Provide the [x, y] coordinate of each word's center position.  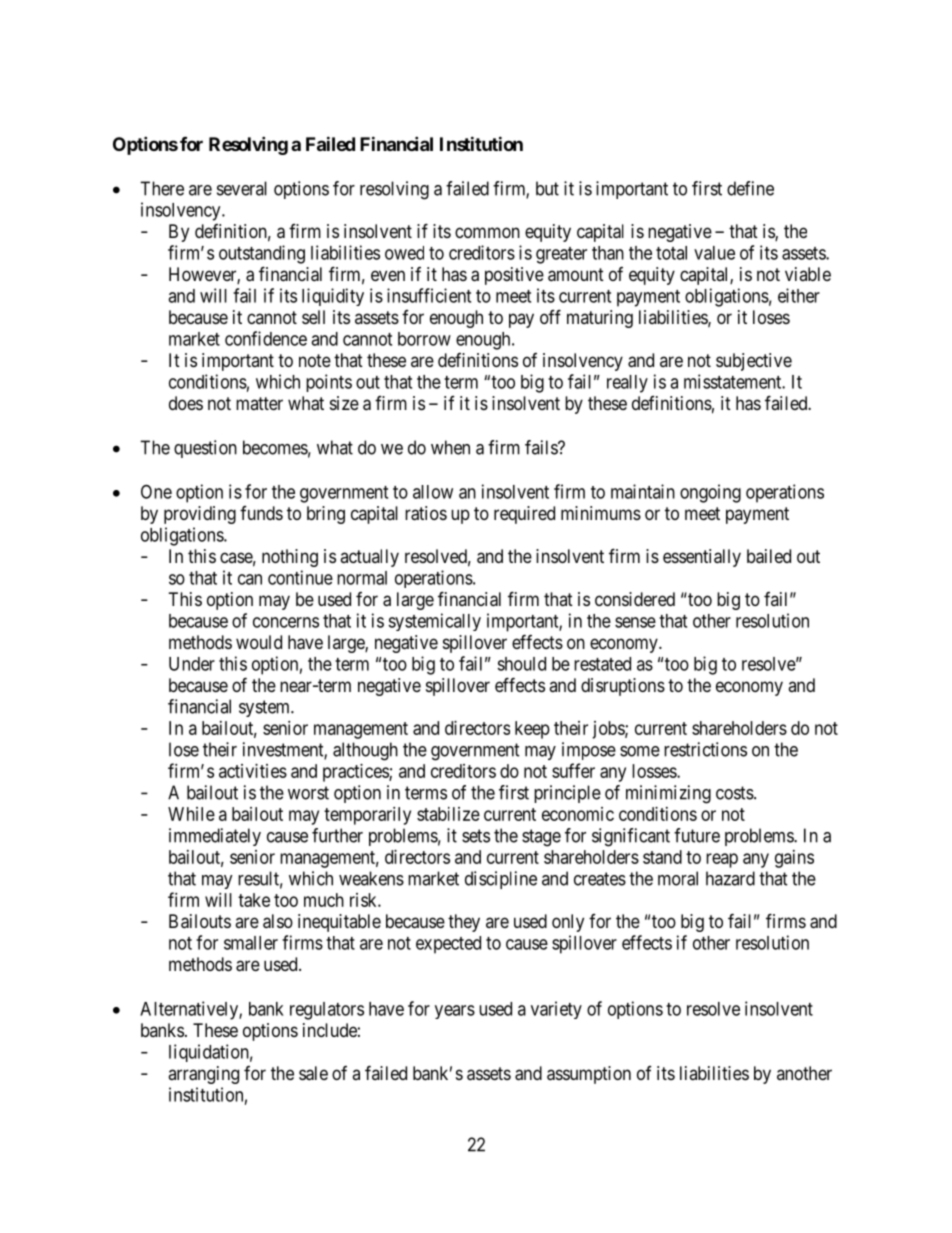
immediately [215, 837]
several [242, 188]
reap [722, 860]
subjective [754, 362]
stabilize [448, 814]
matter [259, 403]
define [750, 188]
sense [635, 622]
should [521, 664]
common [487, 232]
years [455, 1012]
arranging [203, 1075]
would [259, 642]
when [450, 447]
